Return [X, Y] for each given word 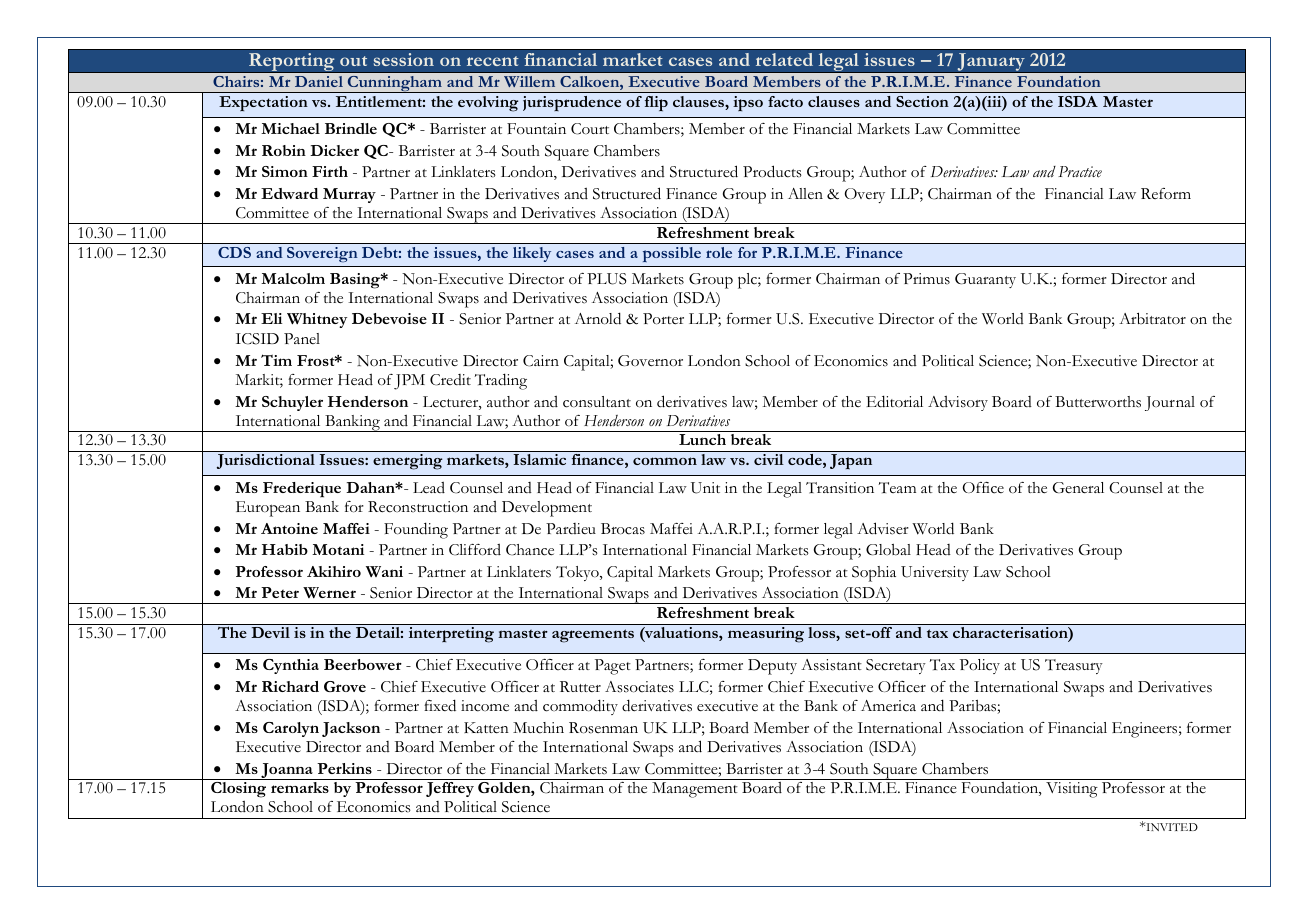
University [935, 573]
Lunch [702, 439]
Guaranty [985, 280]
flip [656, 103]
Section [922, 101]
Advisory [958, 403]
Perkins [344, 768]
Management [695, 790]
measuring [766, 635]
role [719, 252]
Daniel [319, 81]
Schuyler [292, 403]
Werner [329, 592]
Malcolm [293, 278]
